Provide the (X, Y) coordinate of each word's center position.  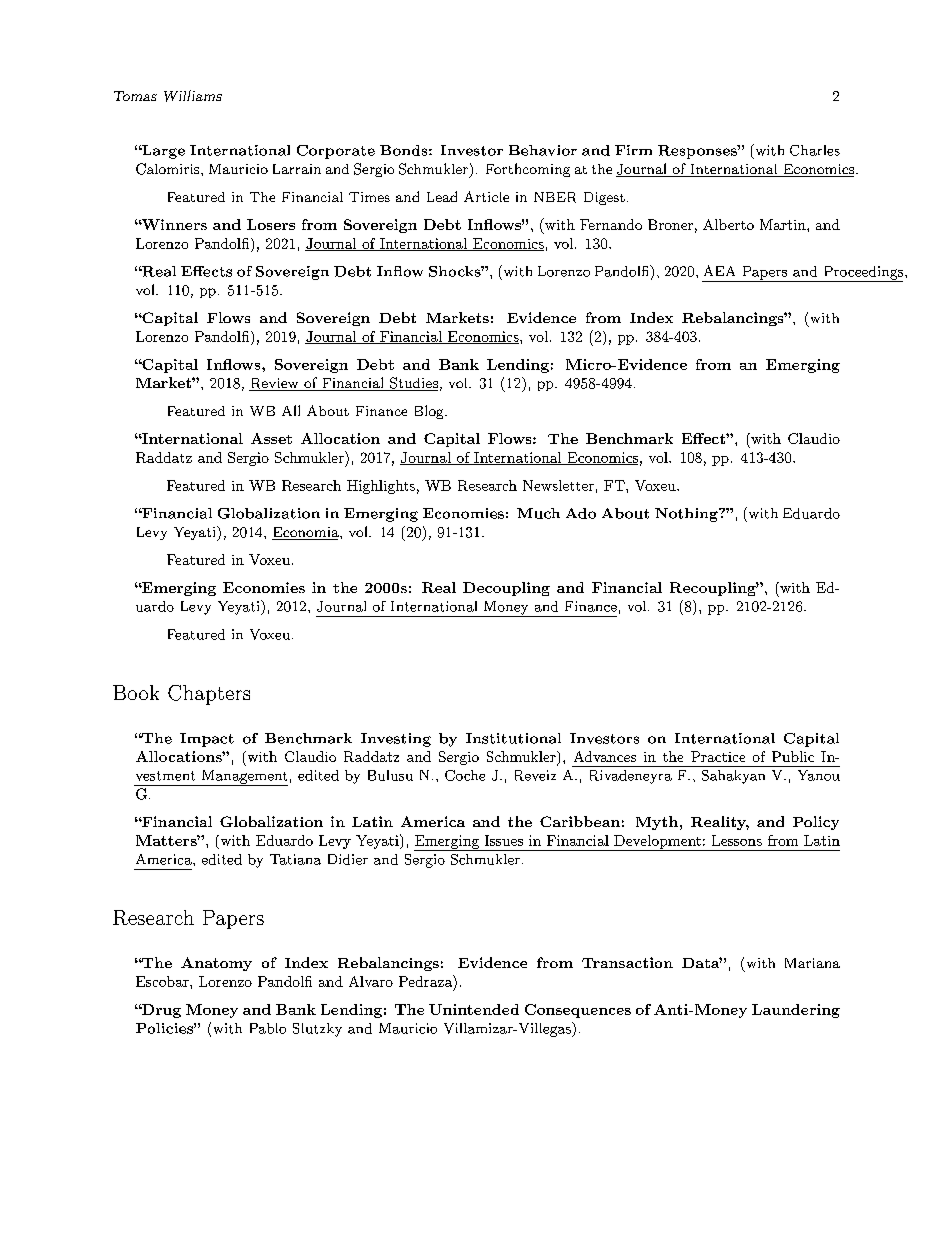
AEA (719, 270)
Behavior (543, 150)
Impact (207, 740)
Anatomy (216, 964)
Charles (815, 150)
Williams (193, 96)
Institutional (513, 738)
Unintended (474, 1009)
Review (275, 384)
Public (793, 756)
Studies (413, 384)
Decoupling (506, 589)
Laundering (796, 1011)
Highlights (381, 487)
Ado (581, 513)
